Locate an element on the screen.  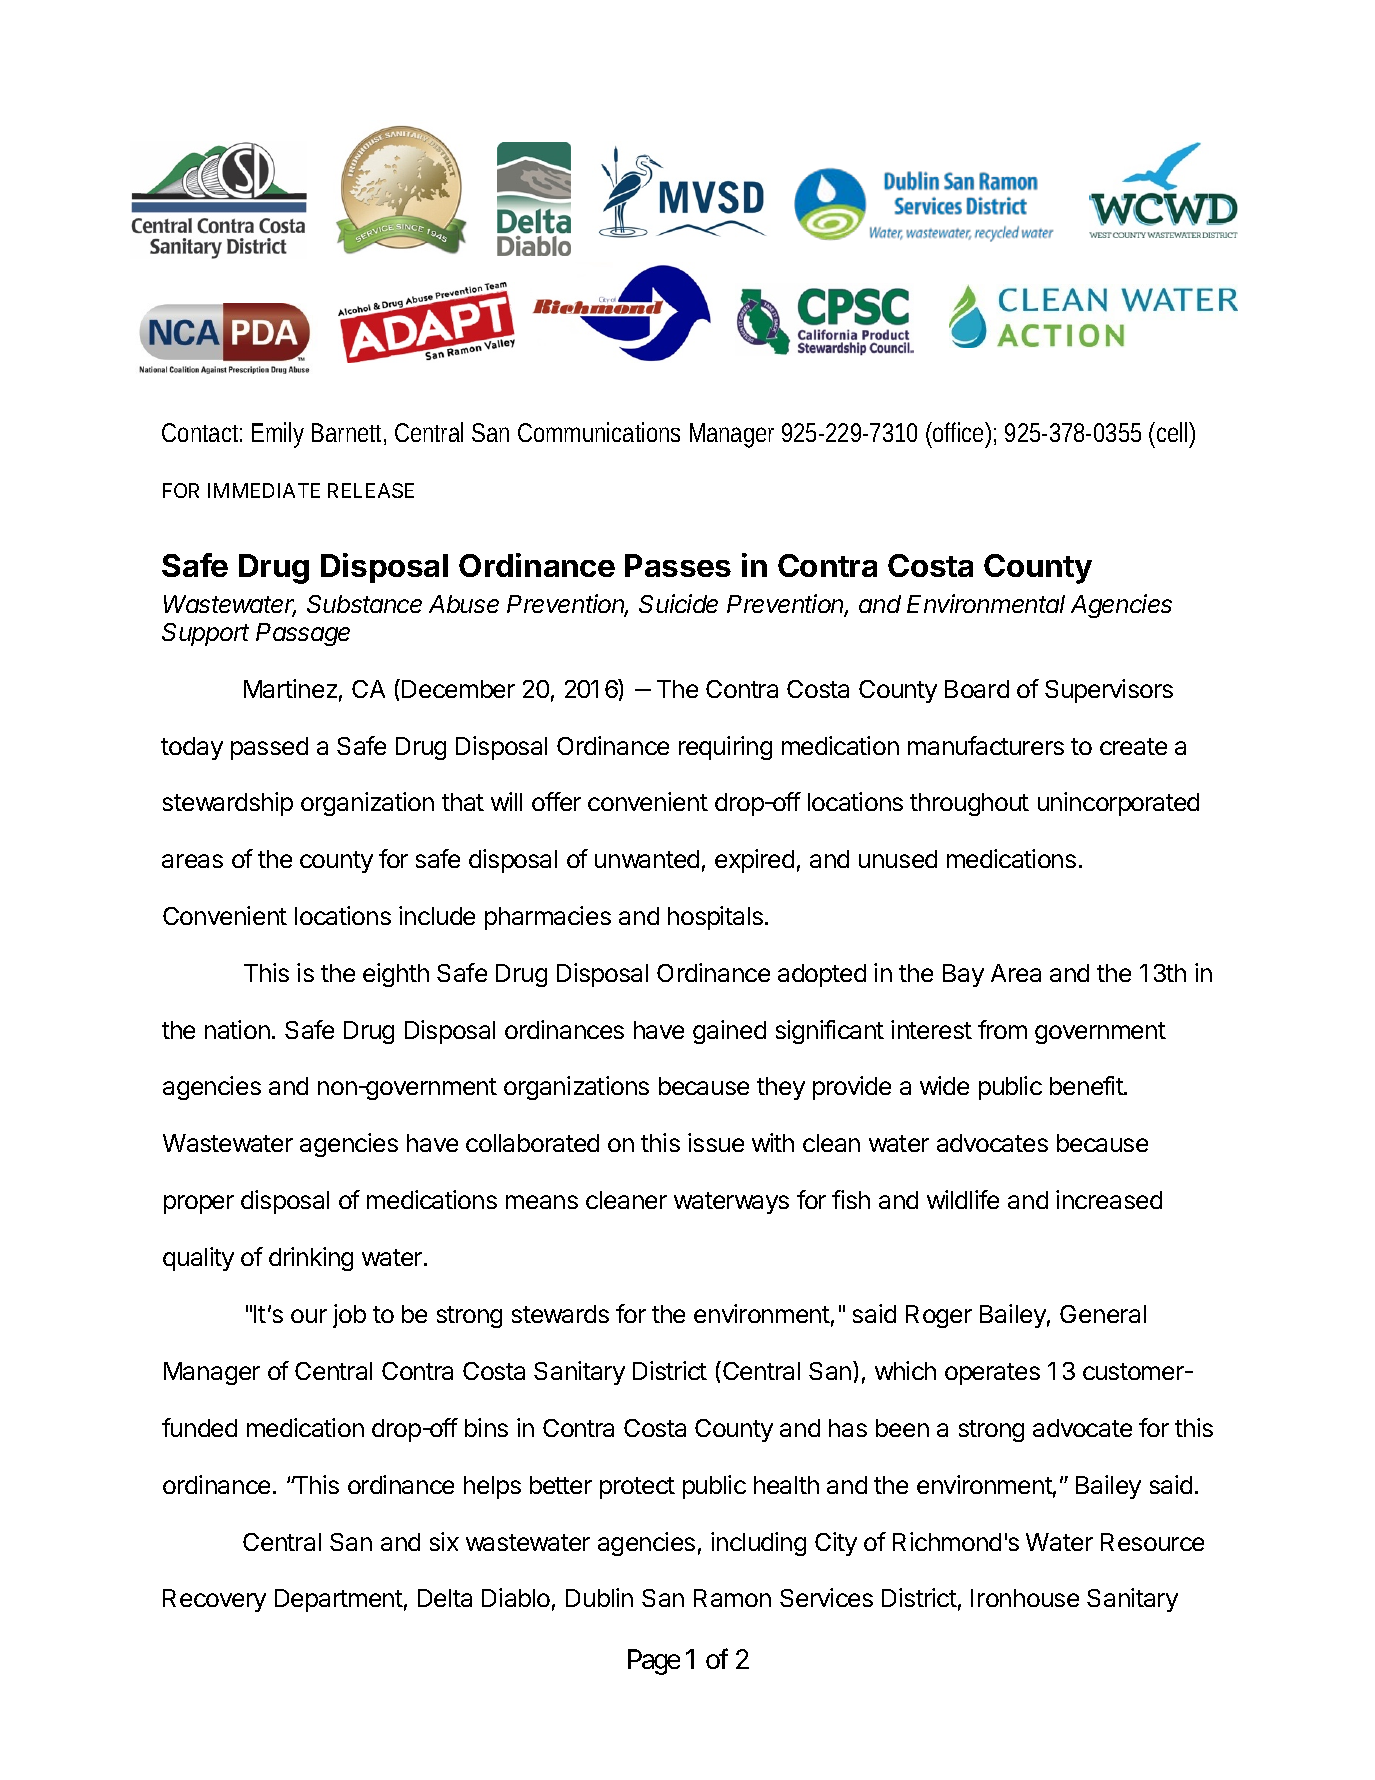
nation is located at coordinates (237, 1029).
